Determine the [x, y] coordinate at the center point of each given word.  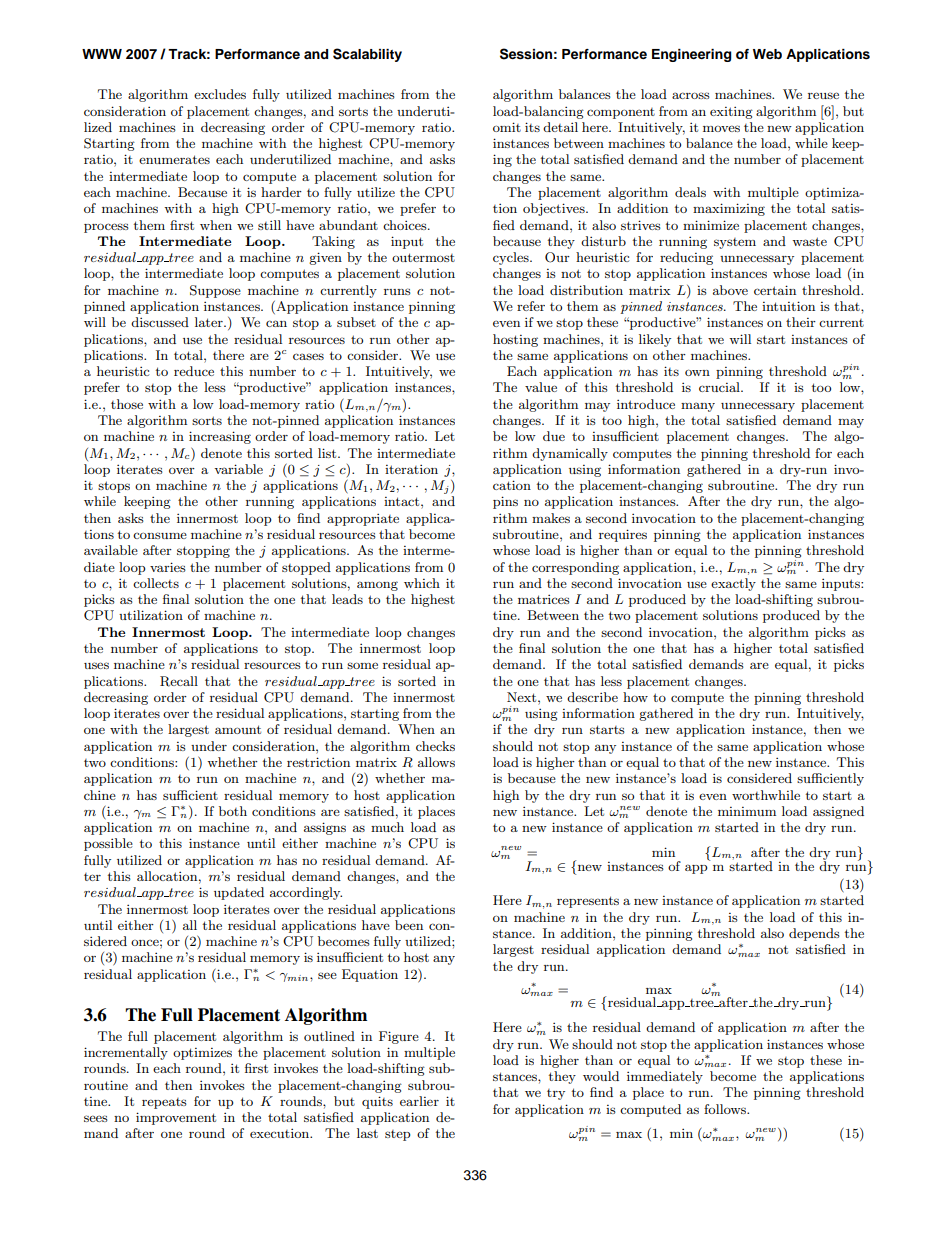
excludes [220, 94]
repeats [164, 1103]
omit [507, 127]
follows [726, 1109]
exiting [731, 112]
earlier [419, 1101]
